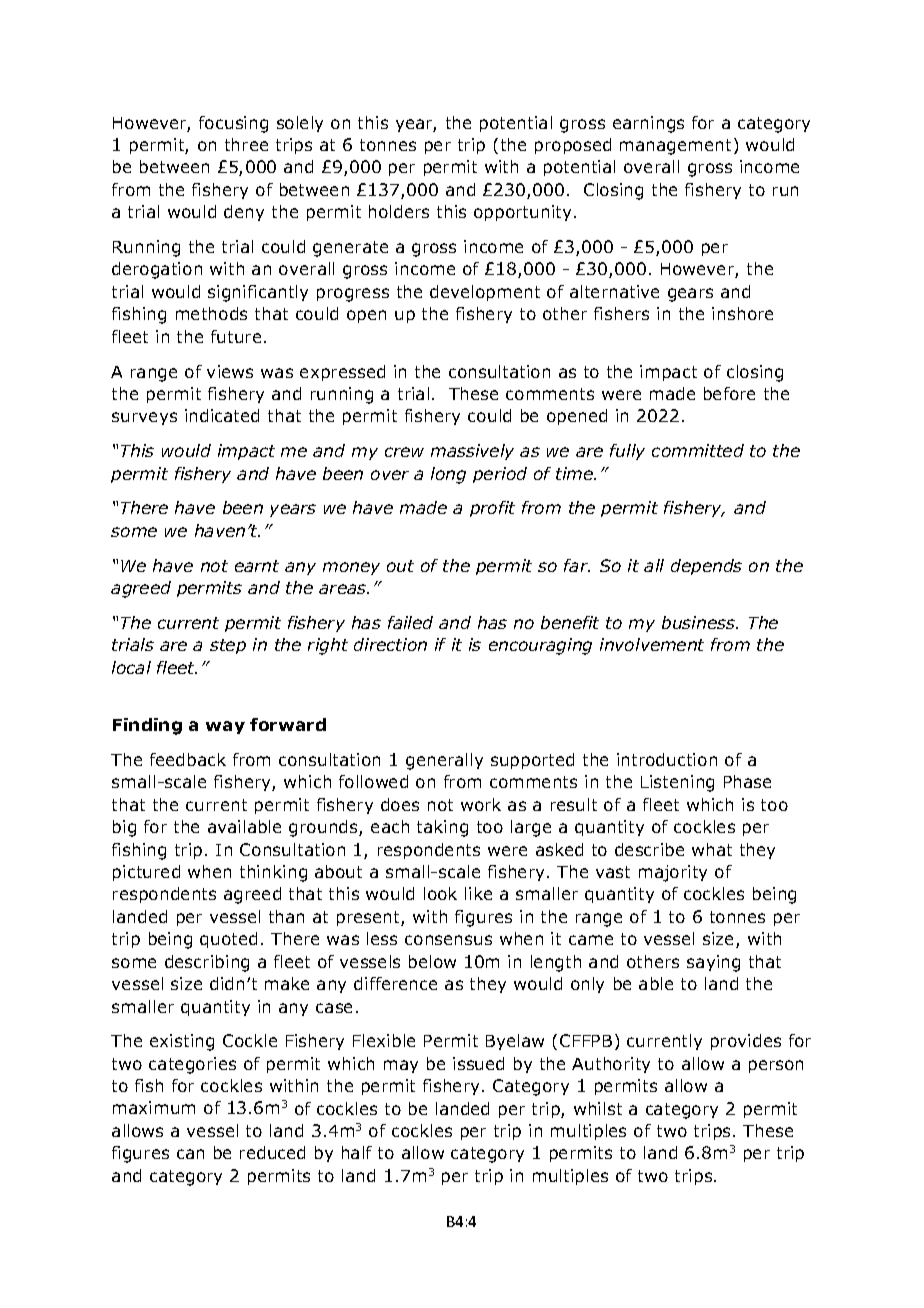 The height and width of the screenshot is (1308, 924). Describe the element at coordinates (677, 146) in the screenshot. I see `management` at that location.
